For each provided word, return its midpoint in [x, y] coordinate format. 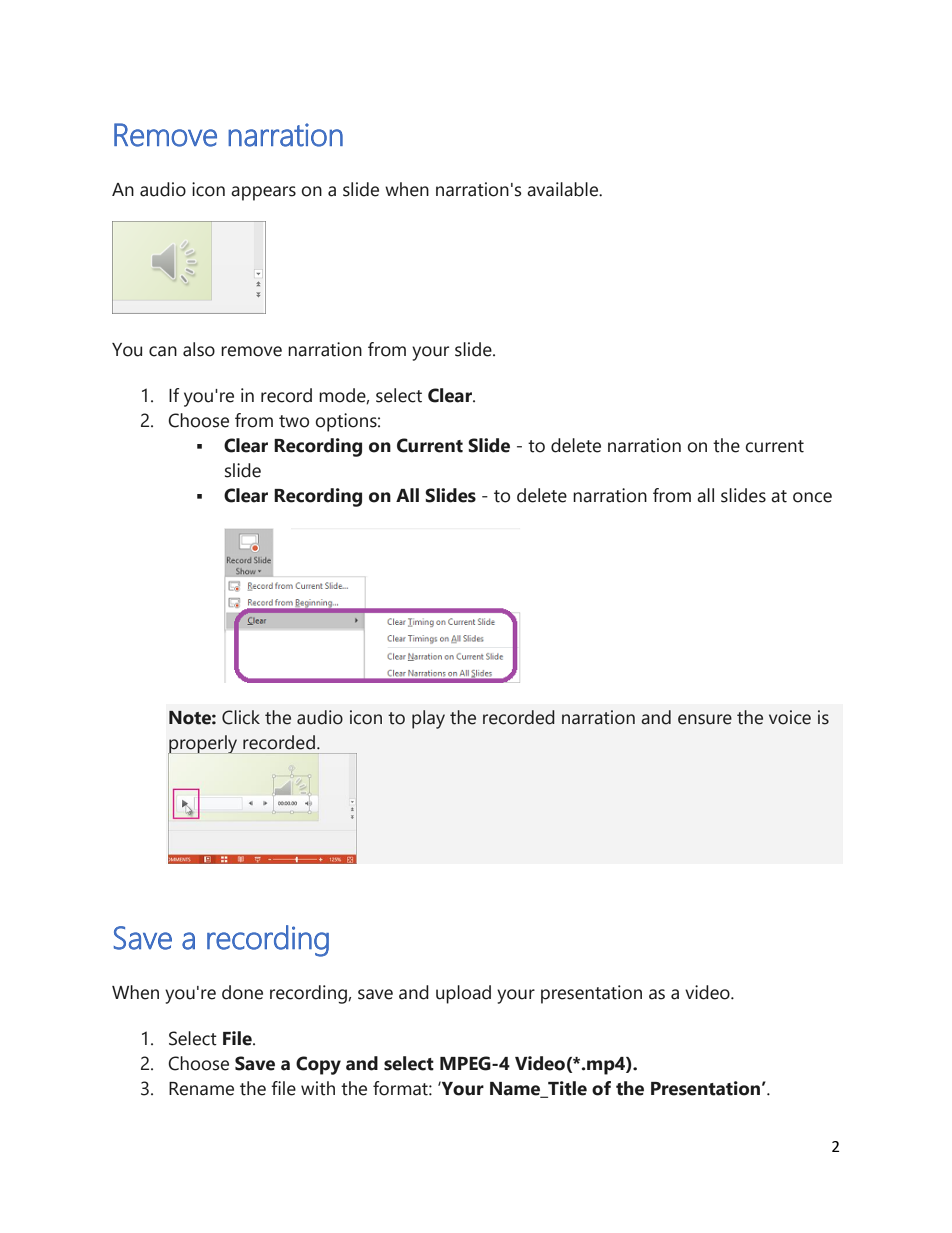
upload [463, 994]
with [318, 1088]
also [199, 349]
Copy [318, 1065]
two [294, 421]
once [812, 497]
